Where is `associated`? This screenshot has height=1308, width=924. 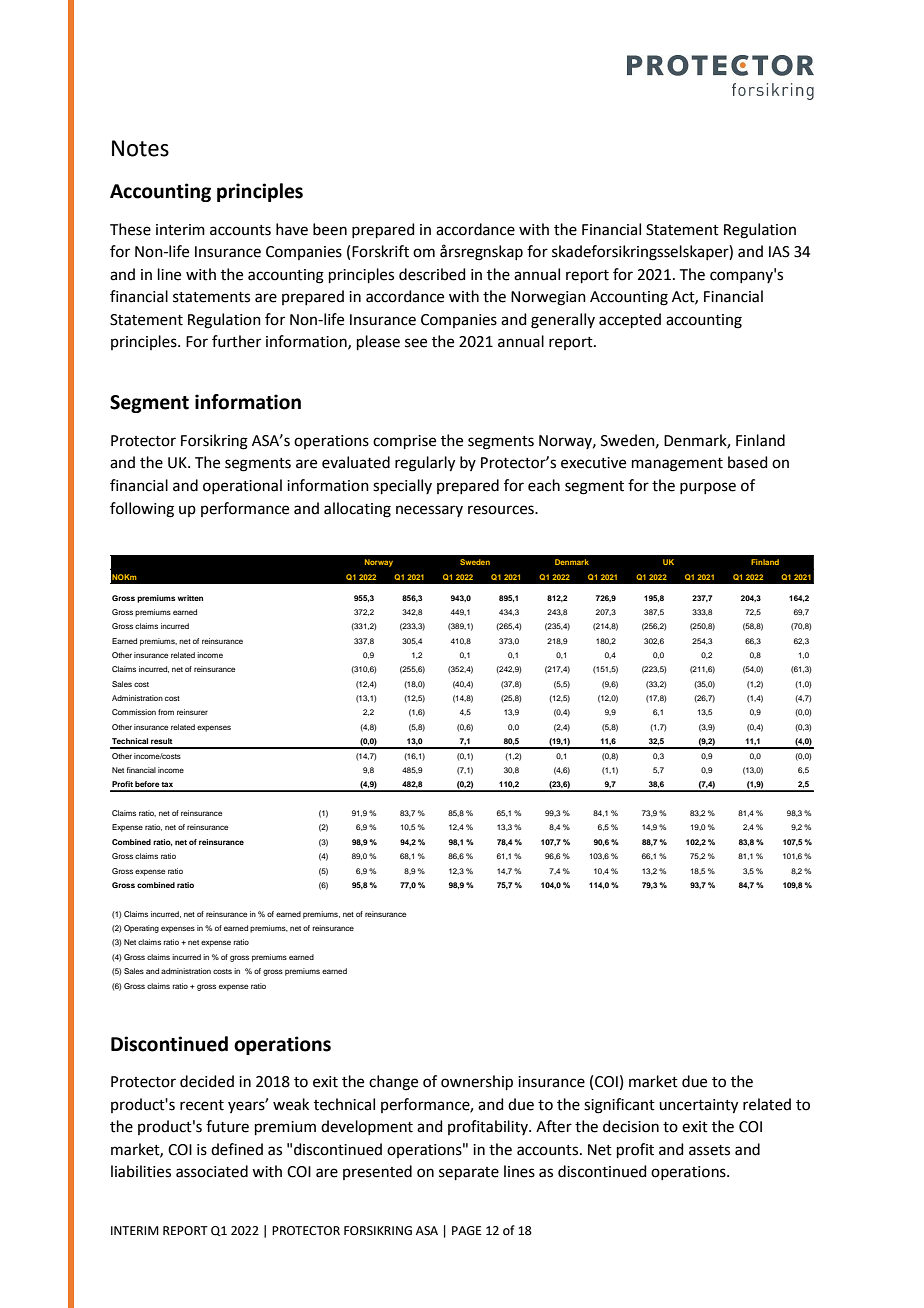 associated is located at coordinates (212, 1171).
